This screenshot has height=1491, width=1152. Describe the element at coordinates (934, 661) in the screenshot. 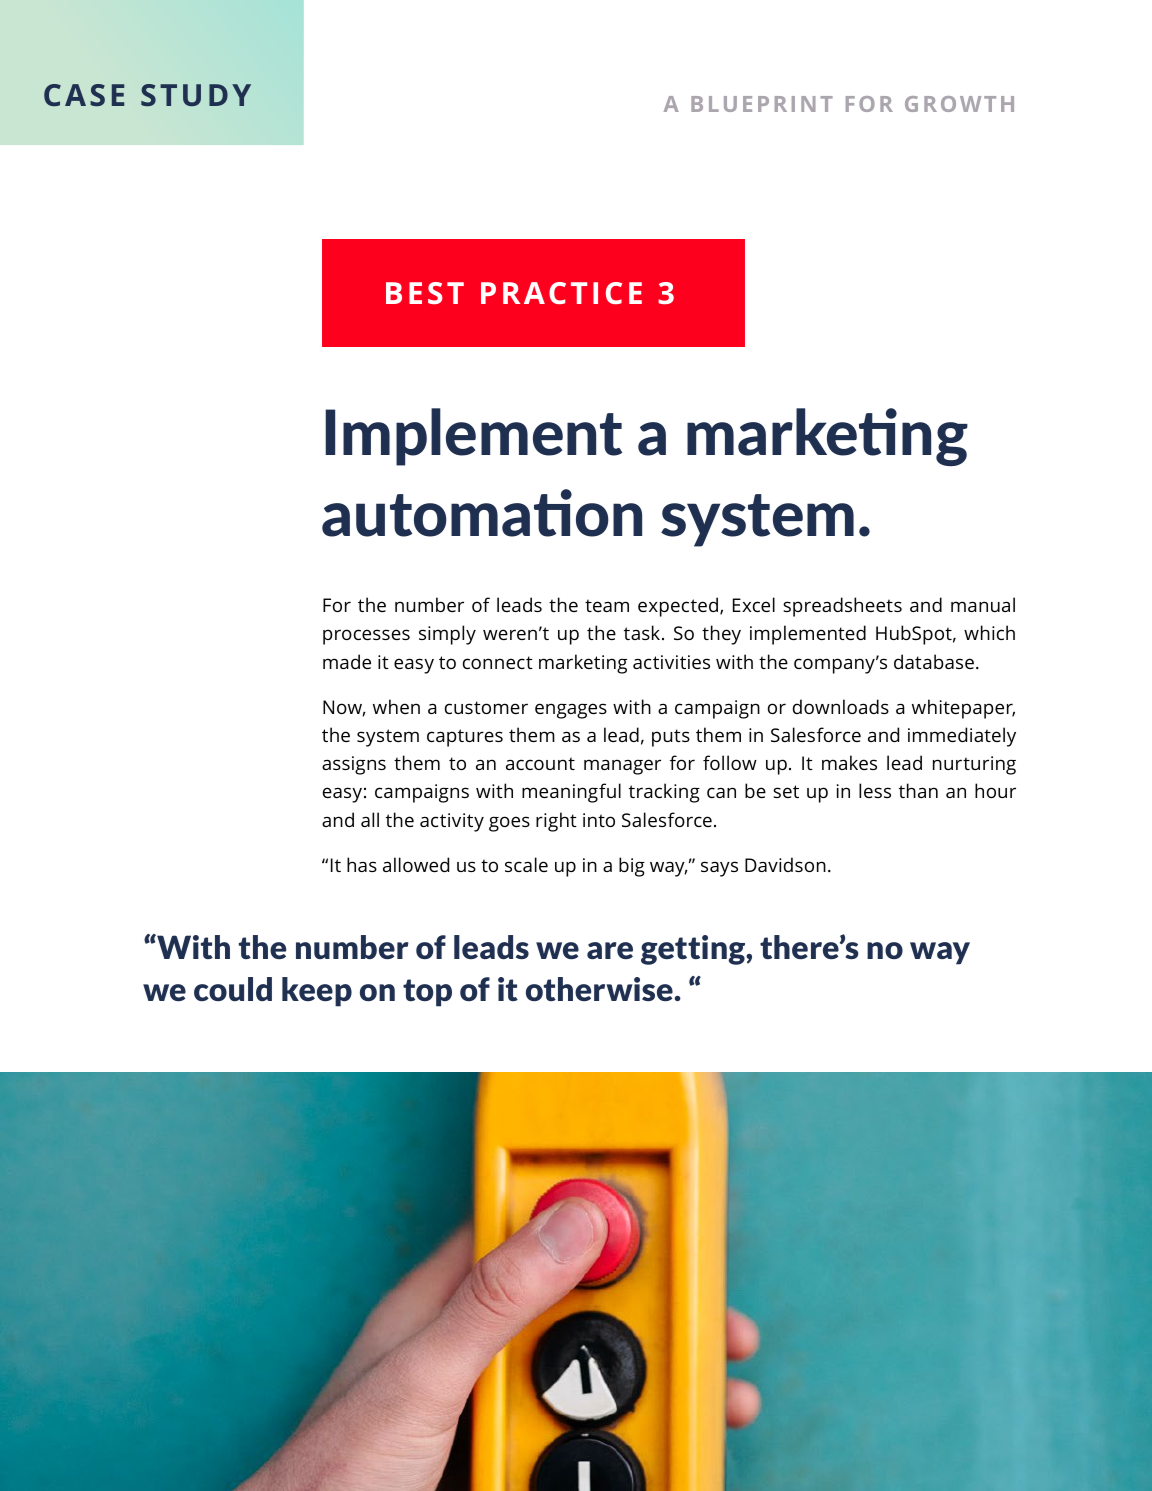

I see `database` at that location.
